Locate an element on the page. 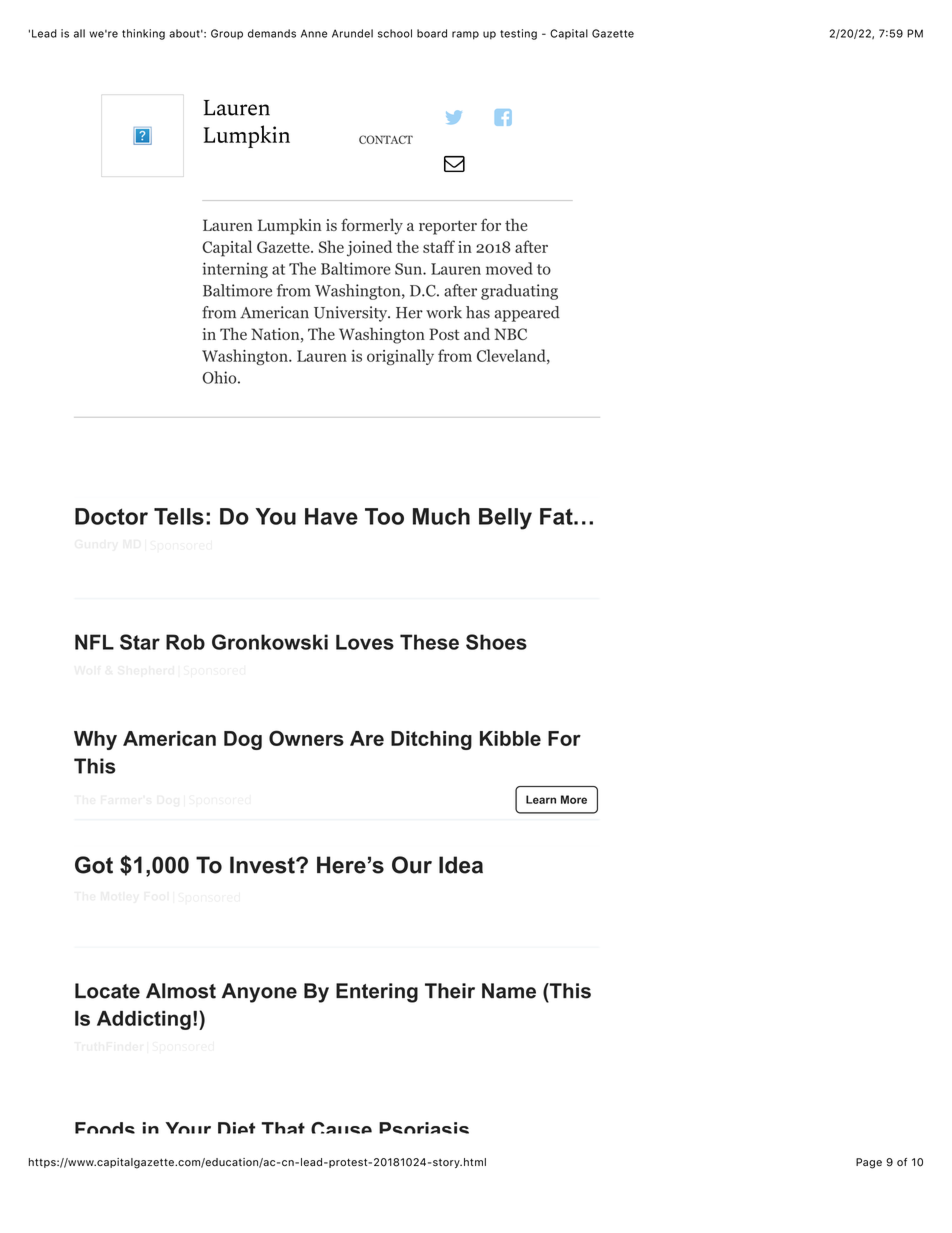 Image resolution: width=952 pixels, height=1233 pixels. Invest is located at coordinates (263, 865).
